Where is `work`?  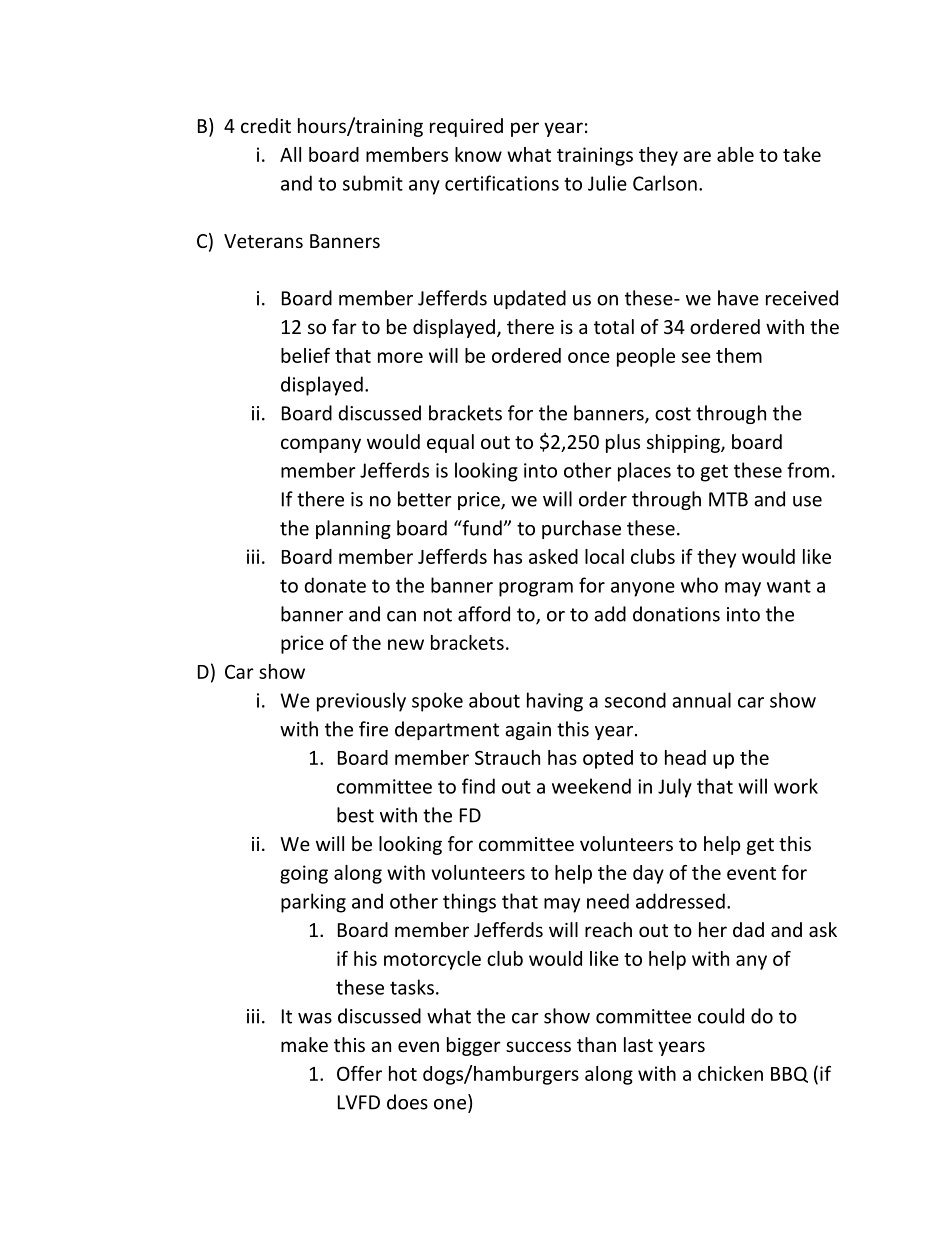
work is located at coordinates (796, 786).
